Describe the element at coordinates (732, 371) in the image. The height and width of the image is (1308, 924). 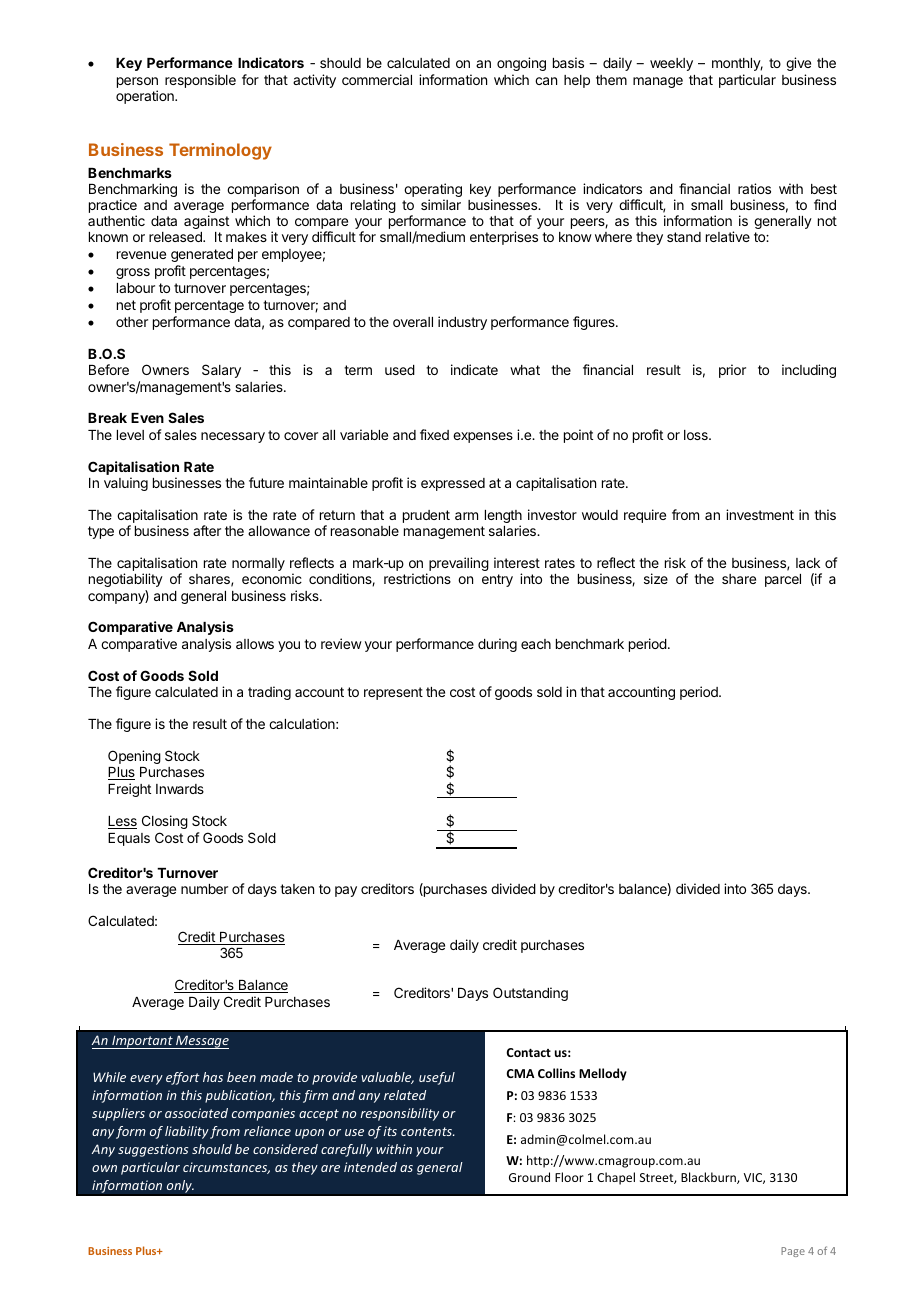
I see `prior` at that location.
